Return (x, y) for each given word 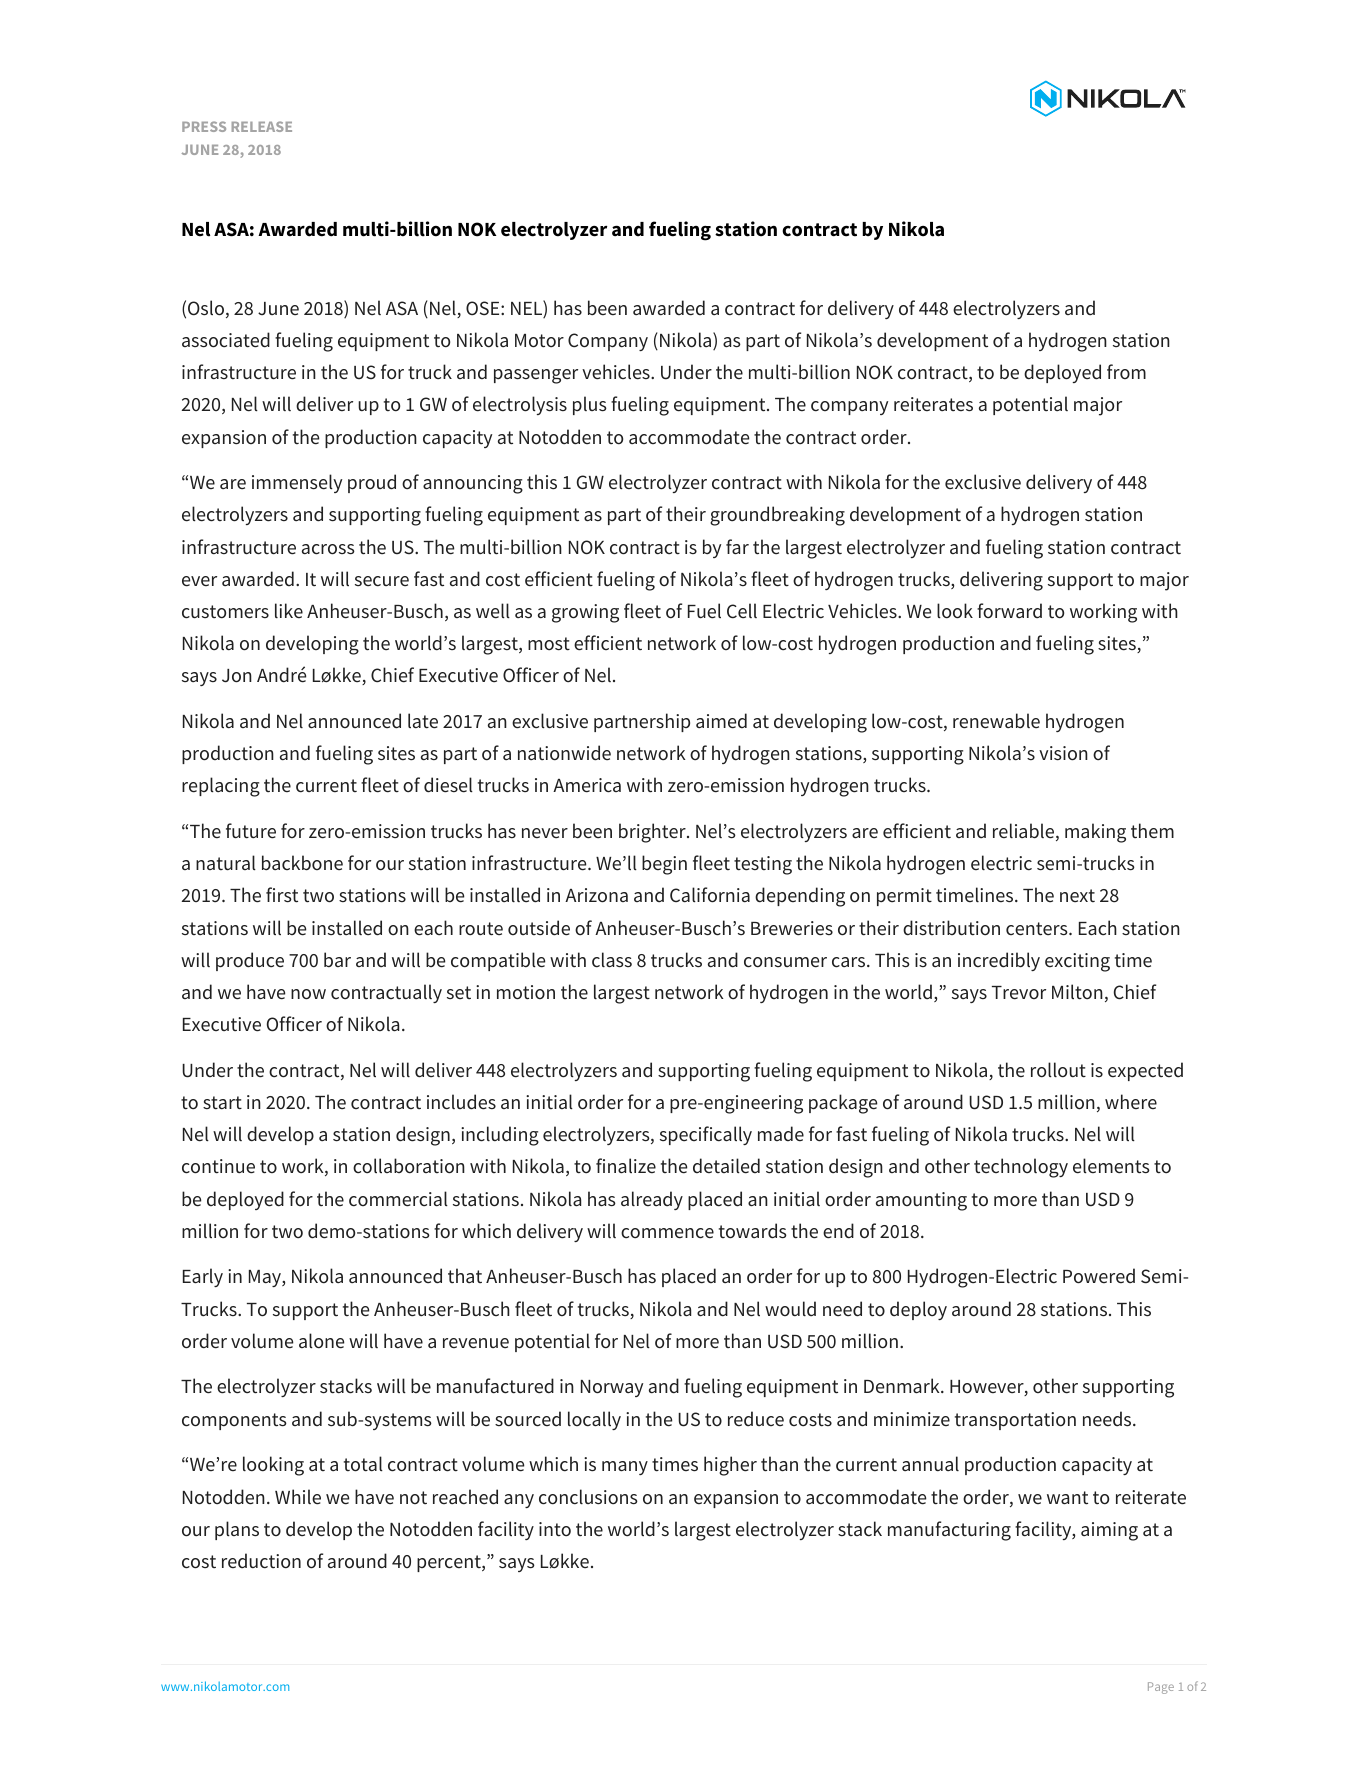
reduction (261, 1561)
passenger (536, 376)
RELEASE (262, 126)
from (1126, 371)
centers (1038, 929)
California (710, 895)
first (282, 895)
